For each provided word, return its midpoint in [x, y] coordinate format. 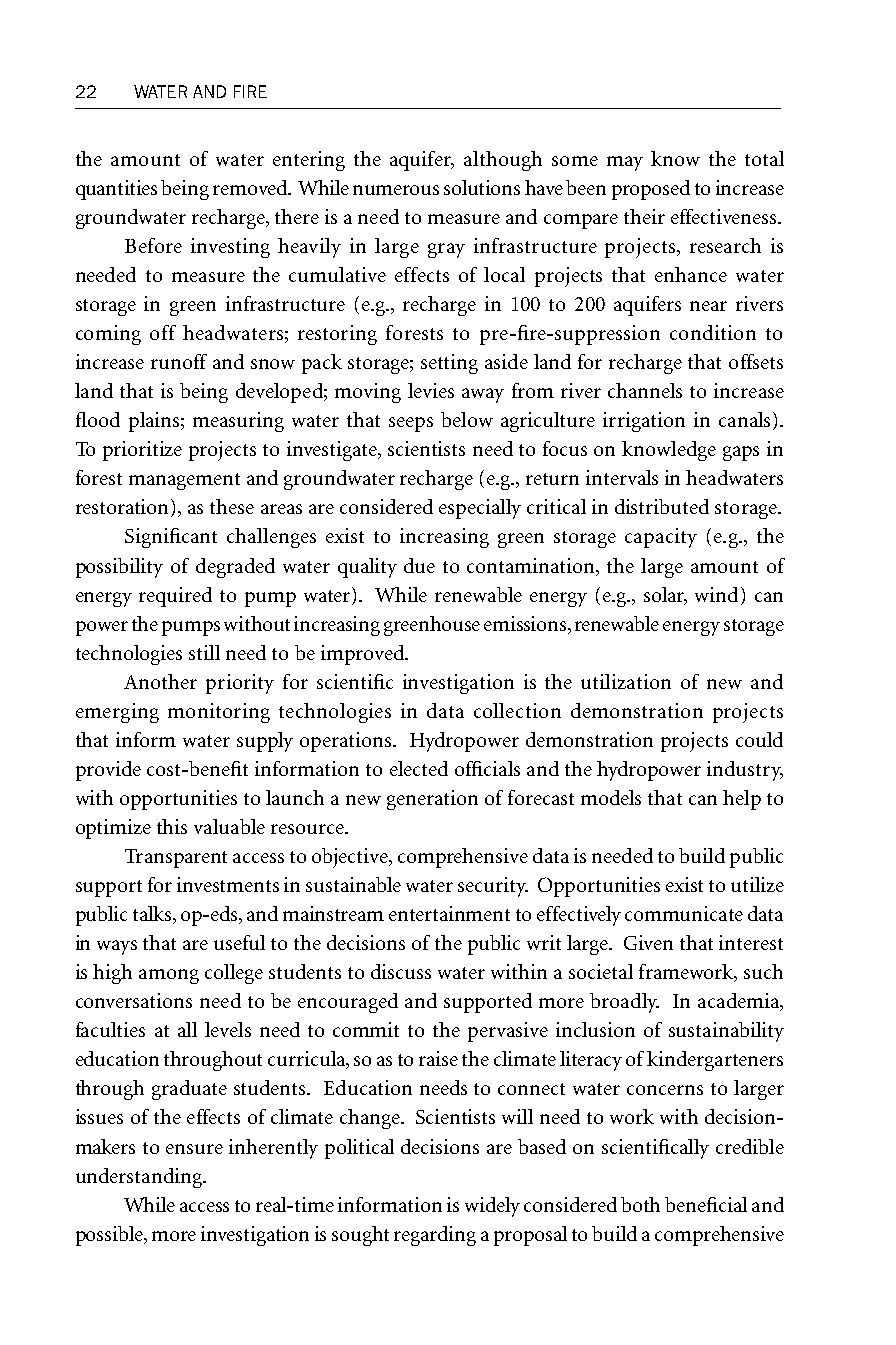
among [169, 976]
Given [648, 942]
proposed [651, 190]
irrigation [644, 422]
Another [160, 681]
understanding [140, 1178]
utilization [626, 681]
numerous [396, 190]
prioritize [142, 451]
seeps [411, 424]
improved [364, 655]
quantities [116, 190]
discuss [401, 971]
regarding [435, 1236]
